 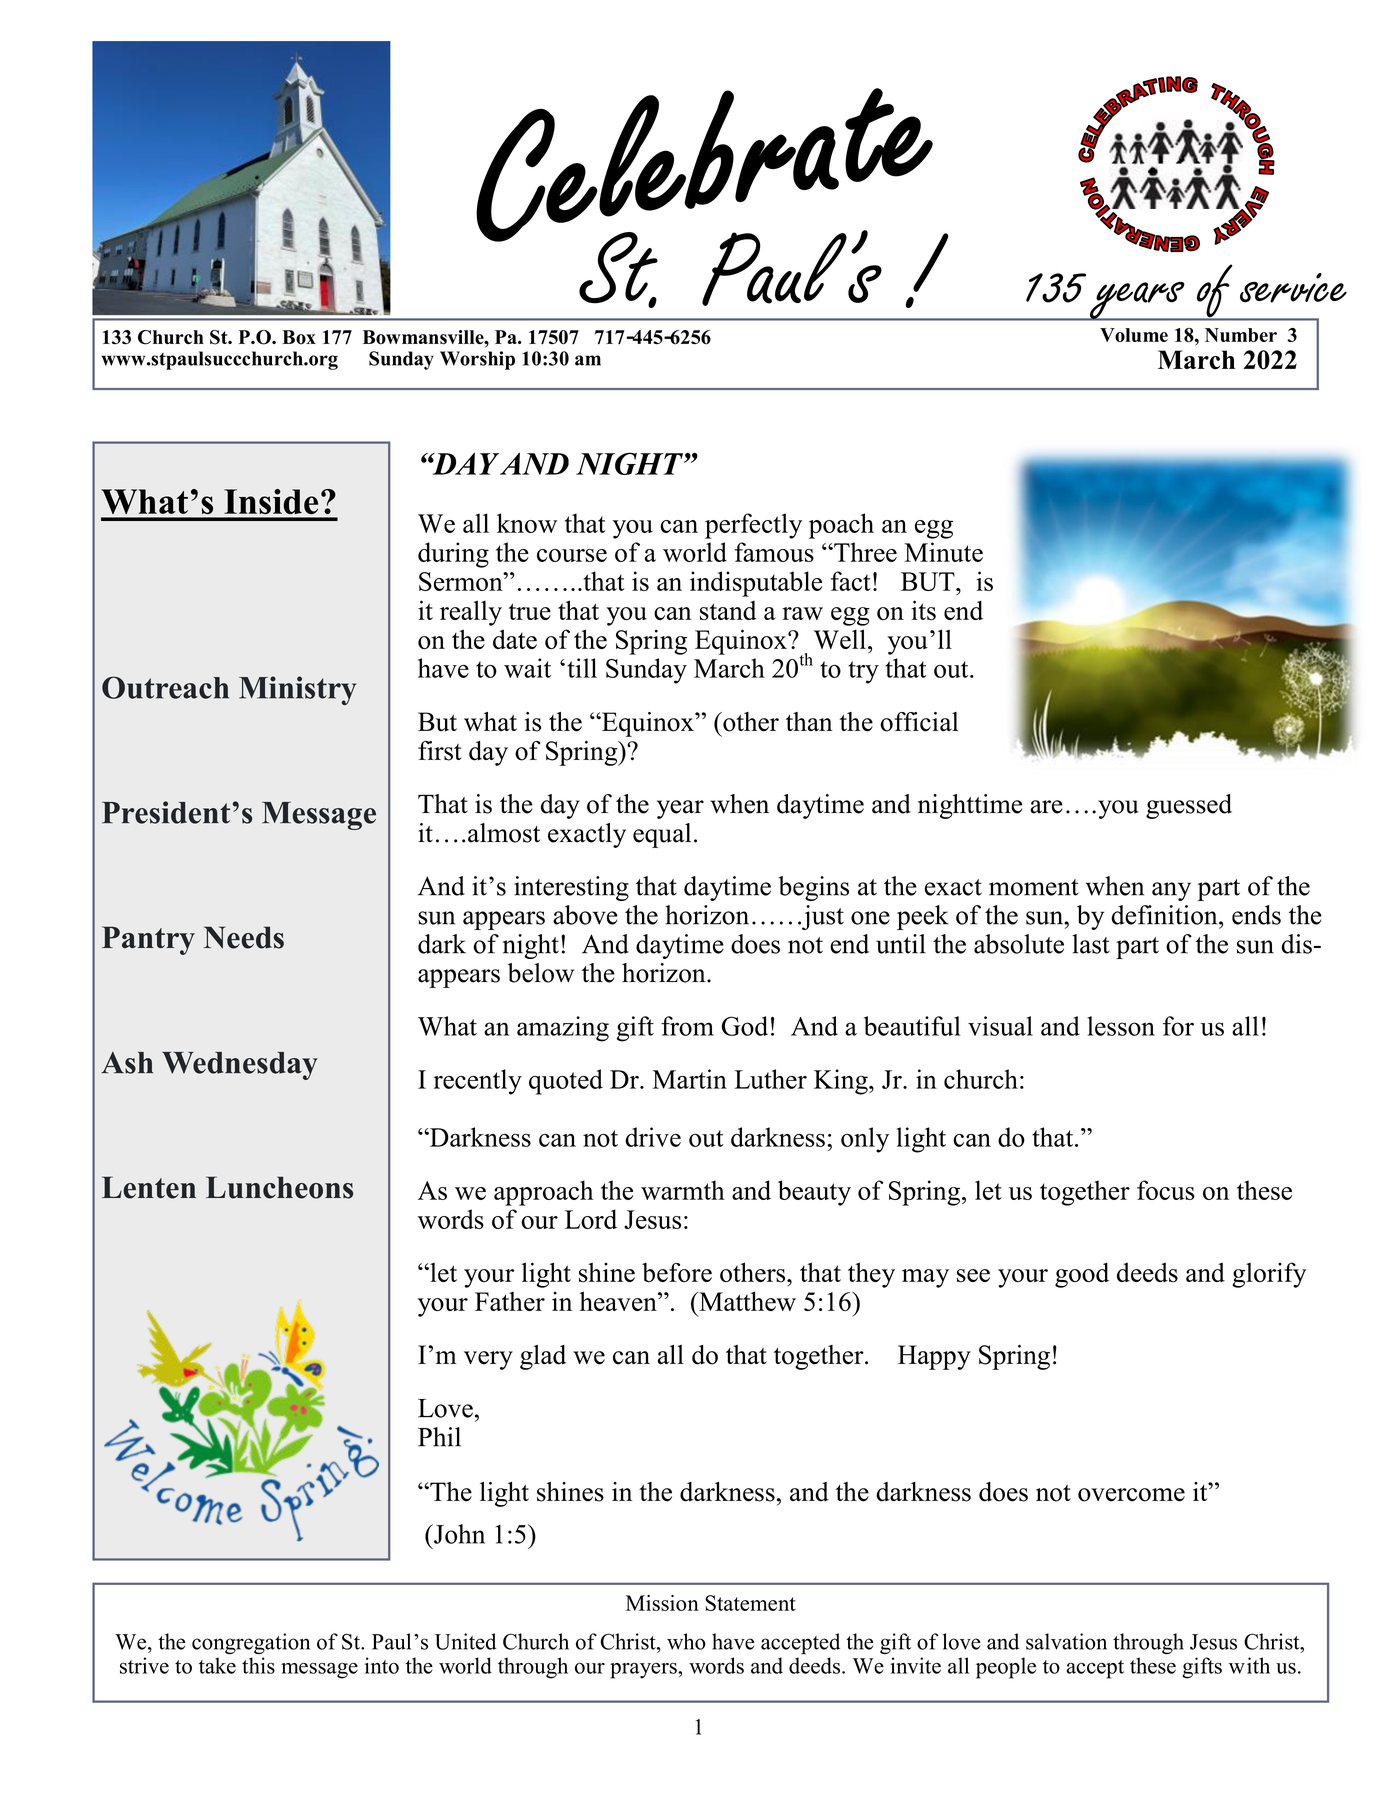 I want to click on focus, so click(x=1166, y=1190).
